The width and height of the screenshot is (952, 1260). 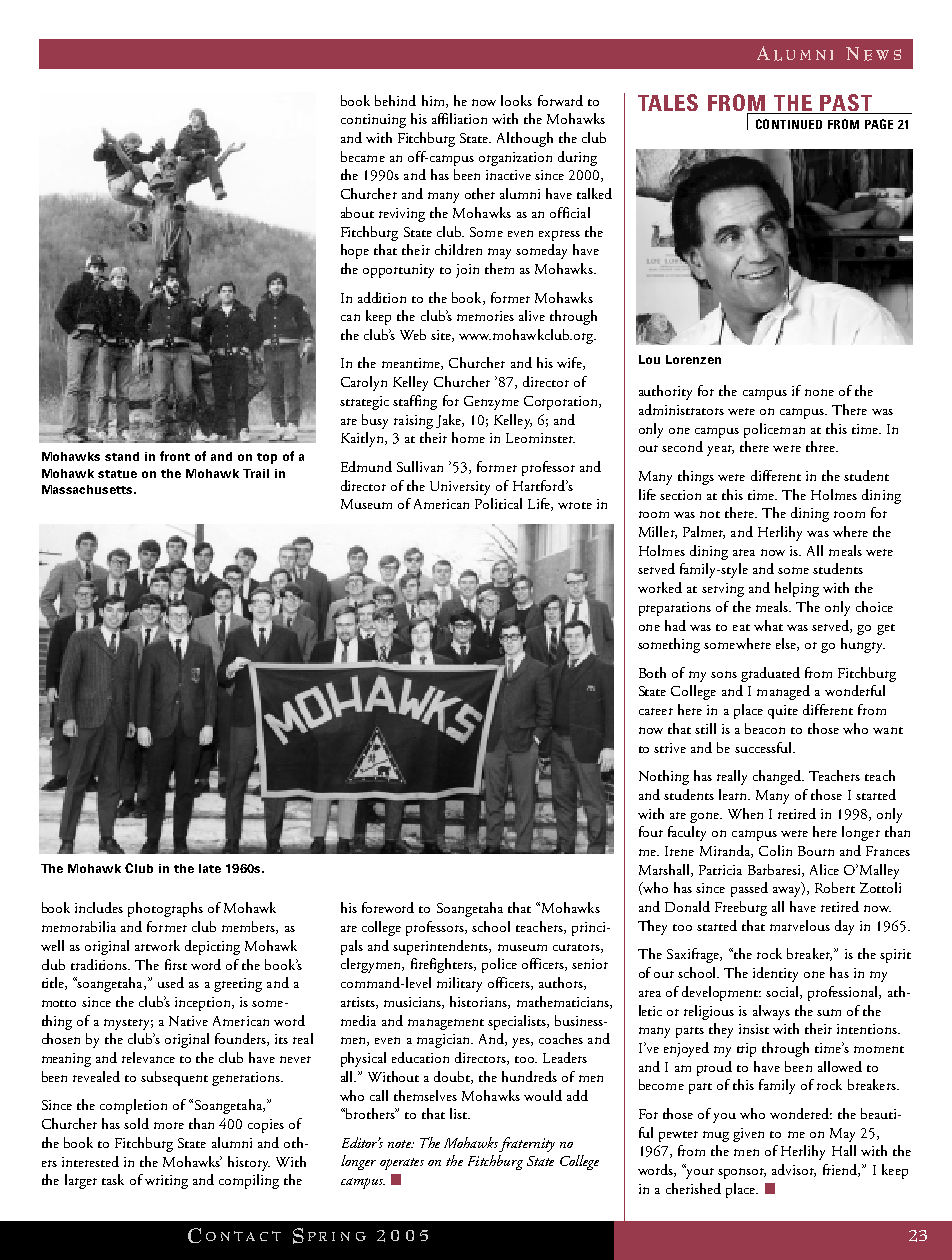 What do you see at coordinates (166, 1182) in the screenshot?
I see `writing` at bounding box center [166, 1182].
